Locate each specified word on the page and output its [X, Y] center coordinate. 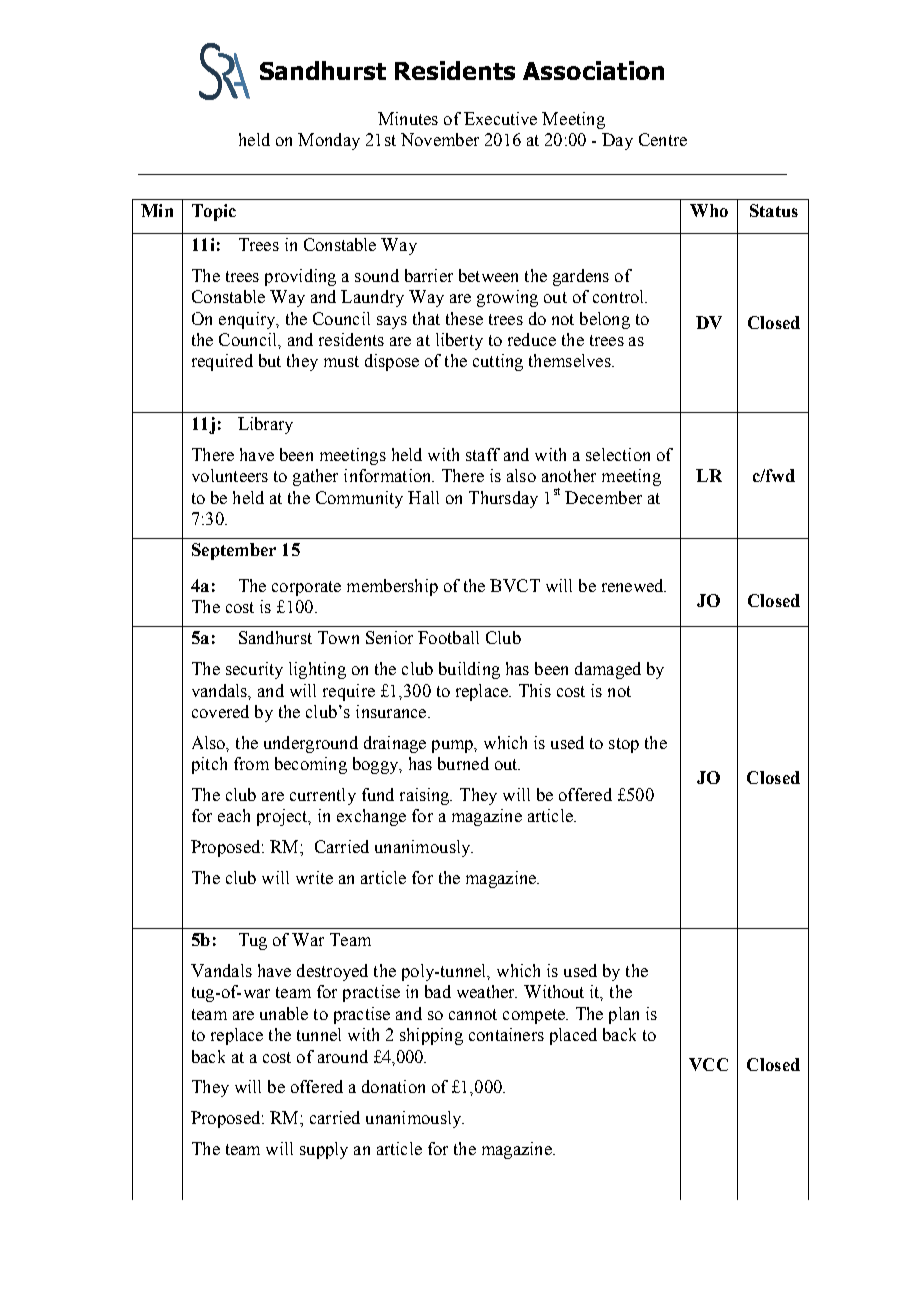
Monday [329, 141]
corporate [306, 588]
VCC [708, 1064]
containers [506, 1034]
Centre [663, 139]
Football [448, 637]
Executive [500, 118]
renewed [634, 585]
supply [324, 1150]
